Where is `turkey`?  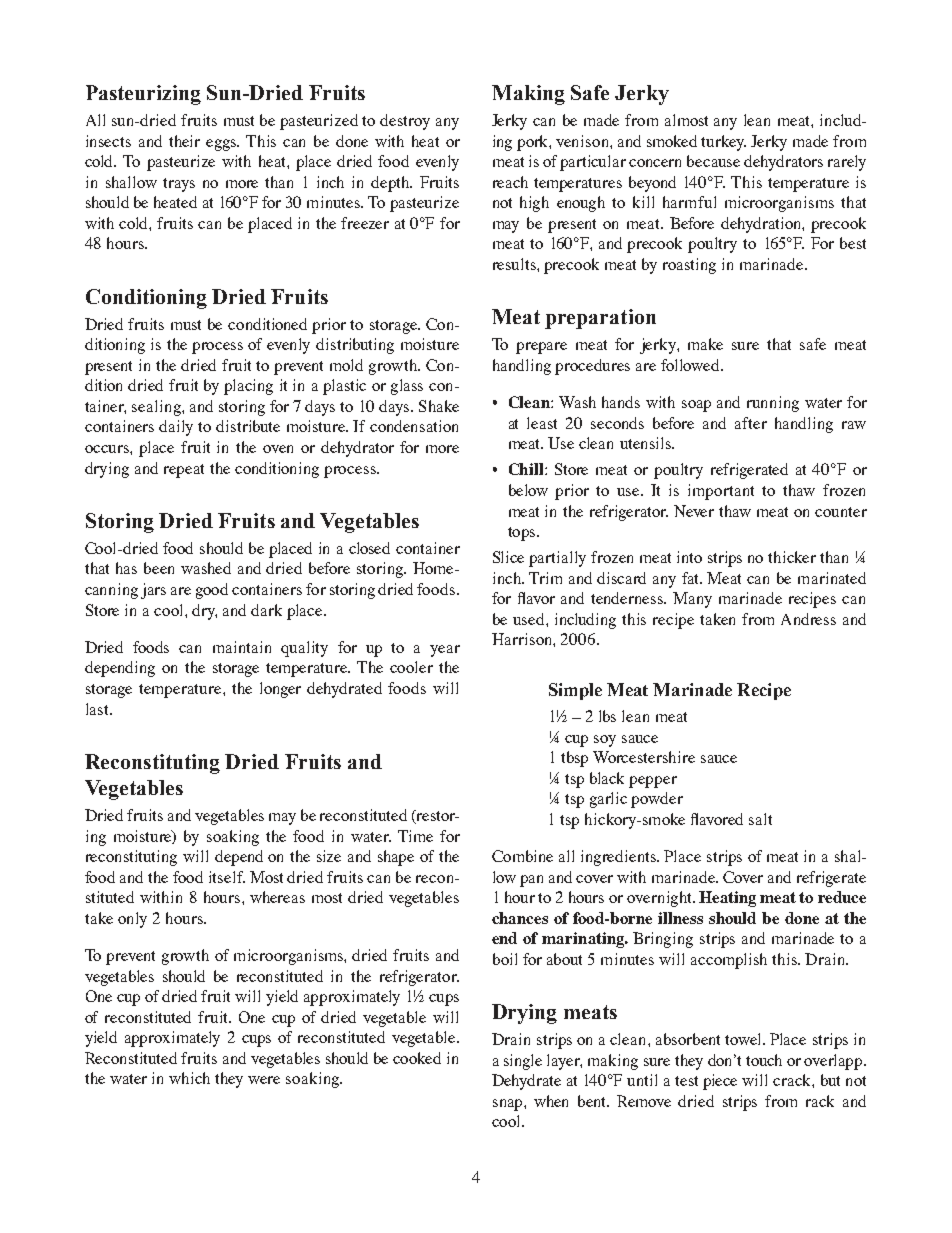
turkey is located at coordinates (723, 143).
